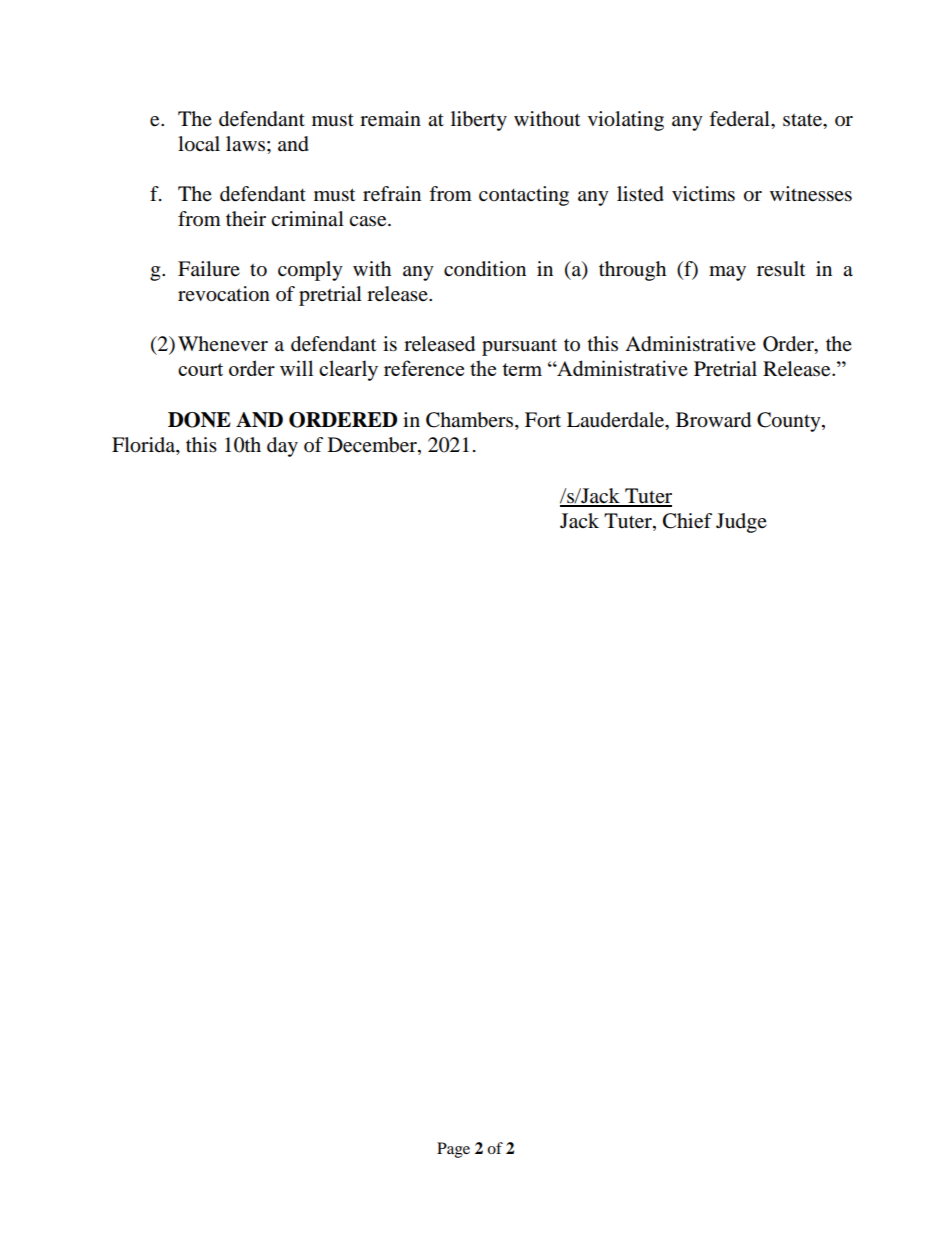  I want to click on Page, so click(453, 1150).
